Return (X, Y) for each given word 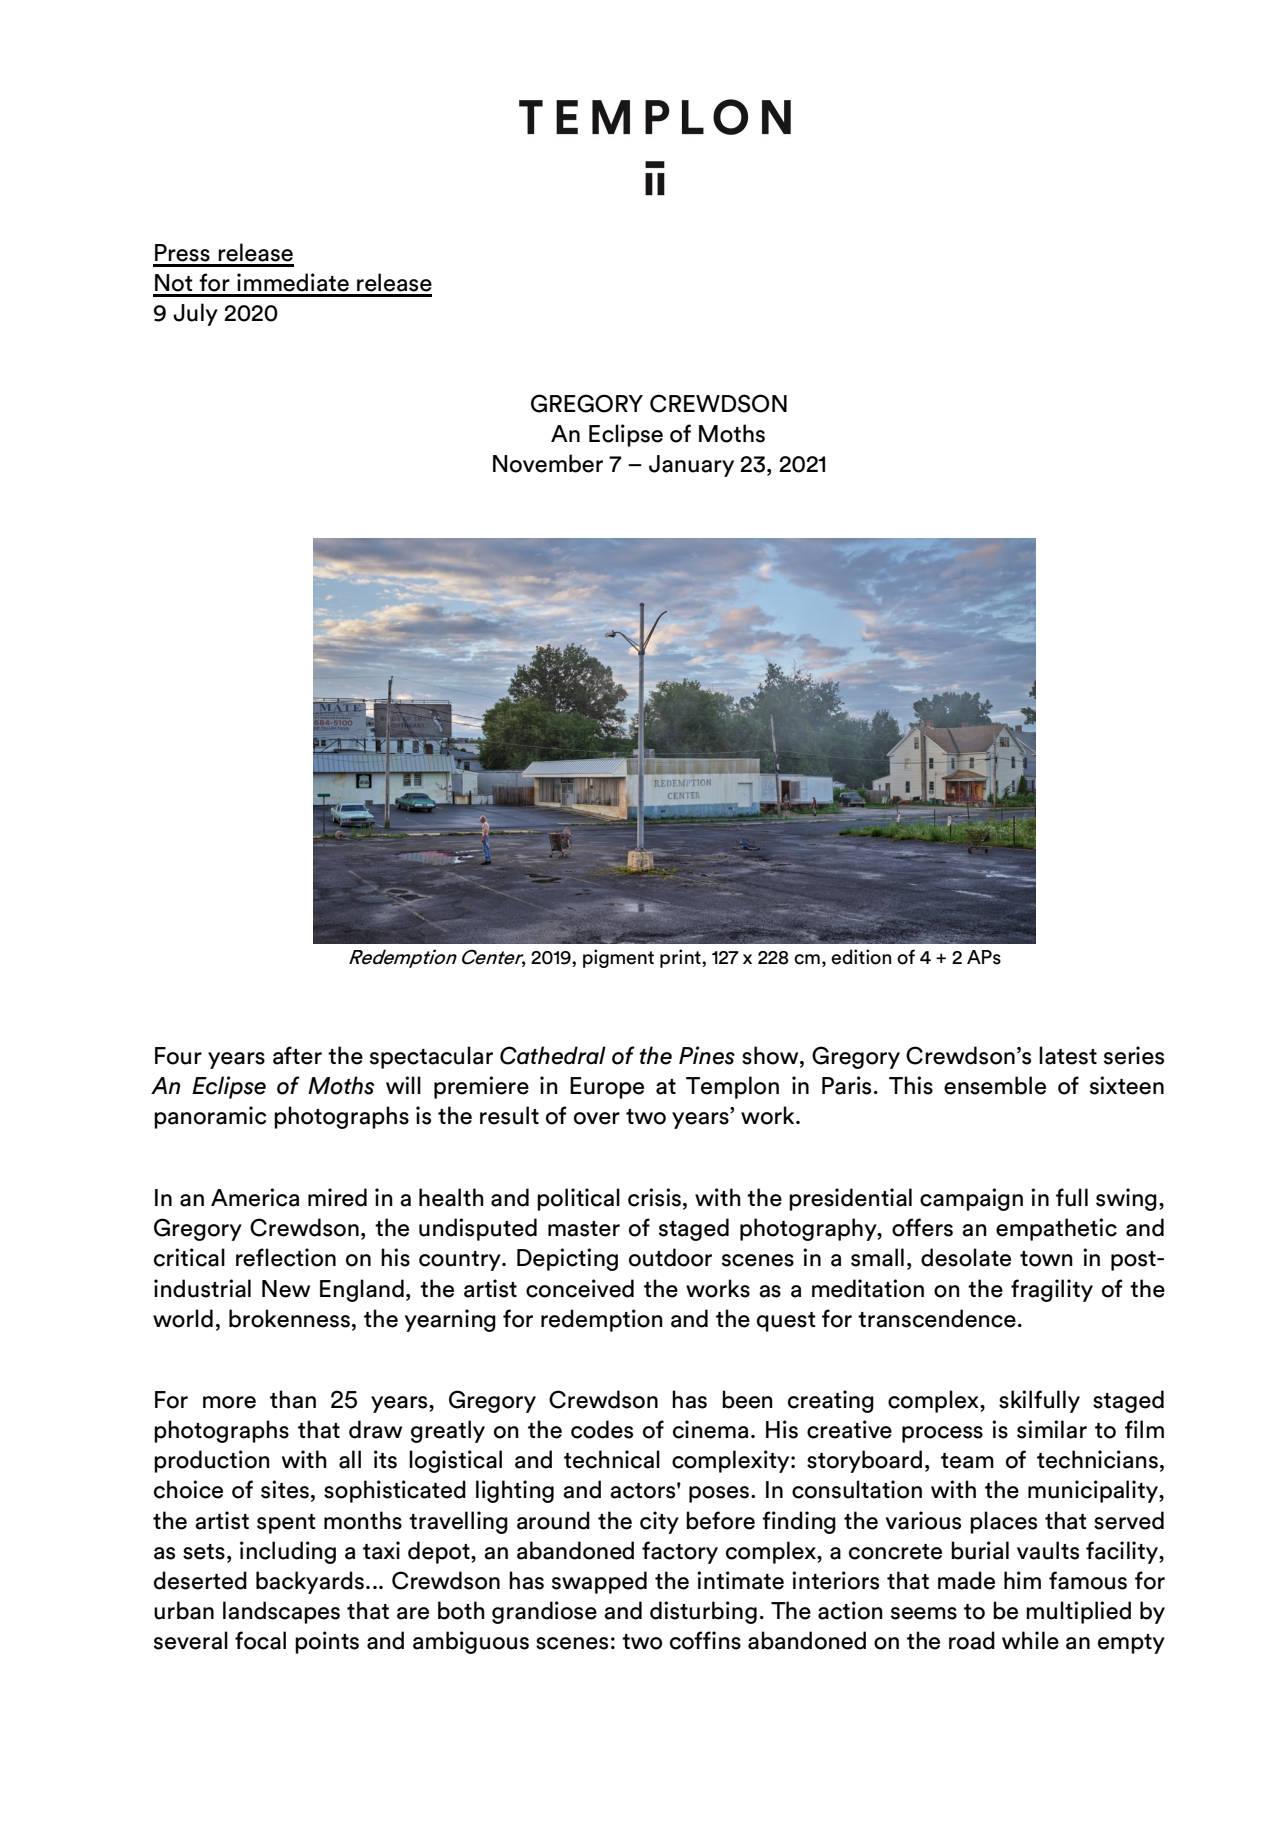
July (195, 314)
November (548, 463)
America (255, 1197)
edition (861, 957)
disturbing (703, 1612)
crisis (654, 1197)
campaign (971, 1199)
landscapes (281, 1612)
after (297, 1055)
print (681, 958)
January (691, 466)
